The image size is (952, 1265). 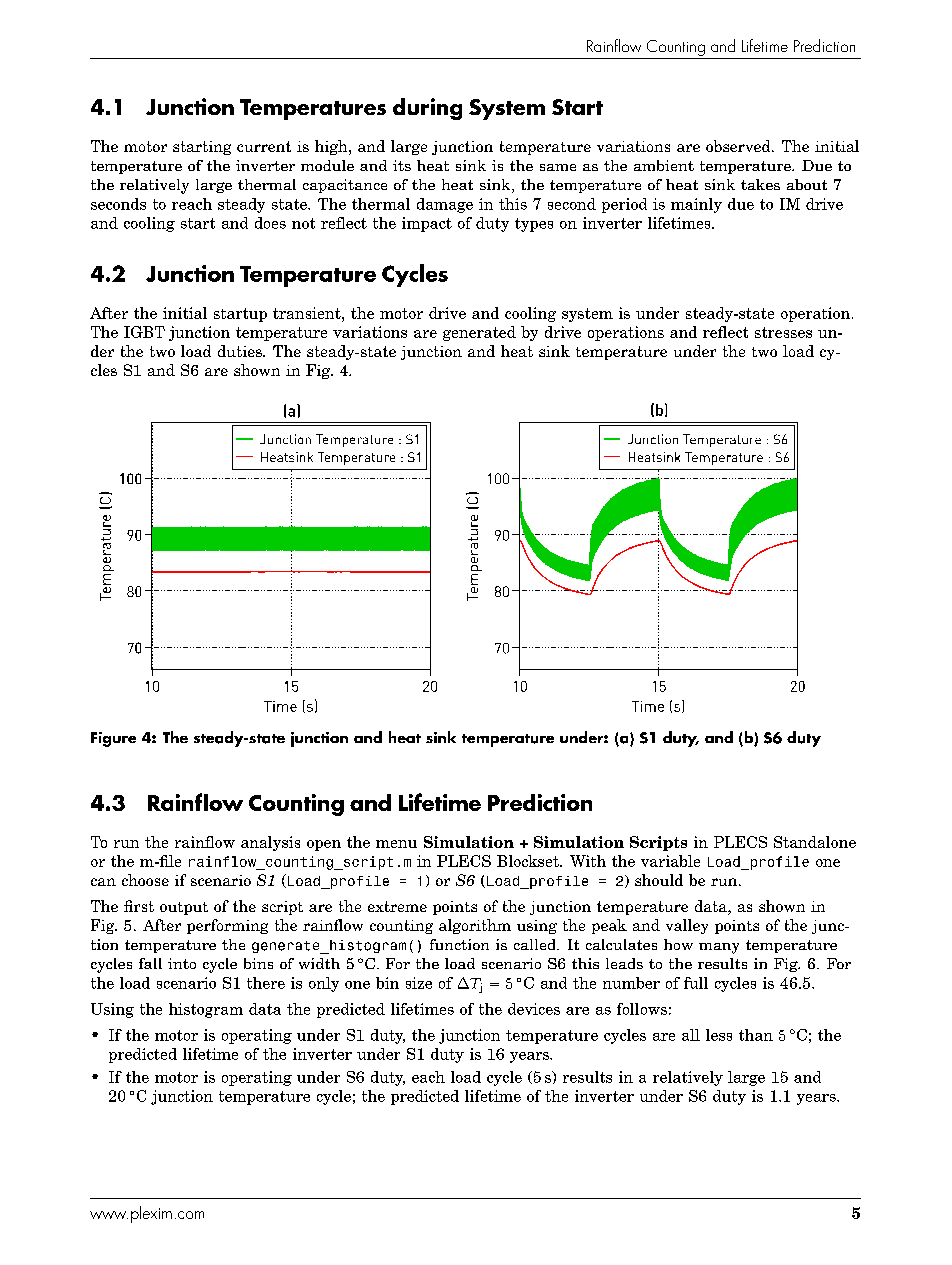 I want to click on observed, so click(x=739, y=146).
